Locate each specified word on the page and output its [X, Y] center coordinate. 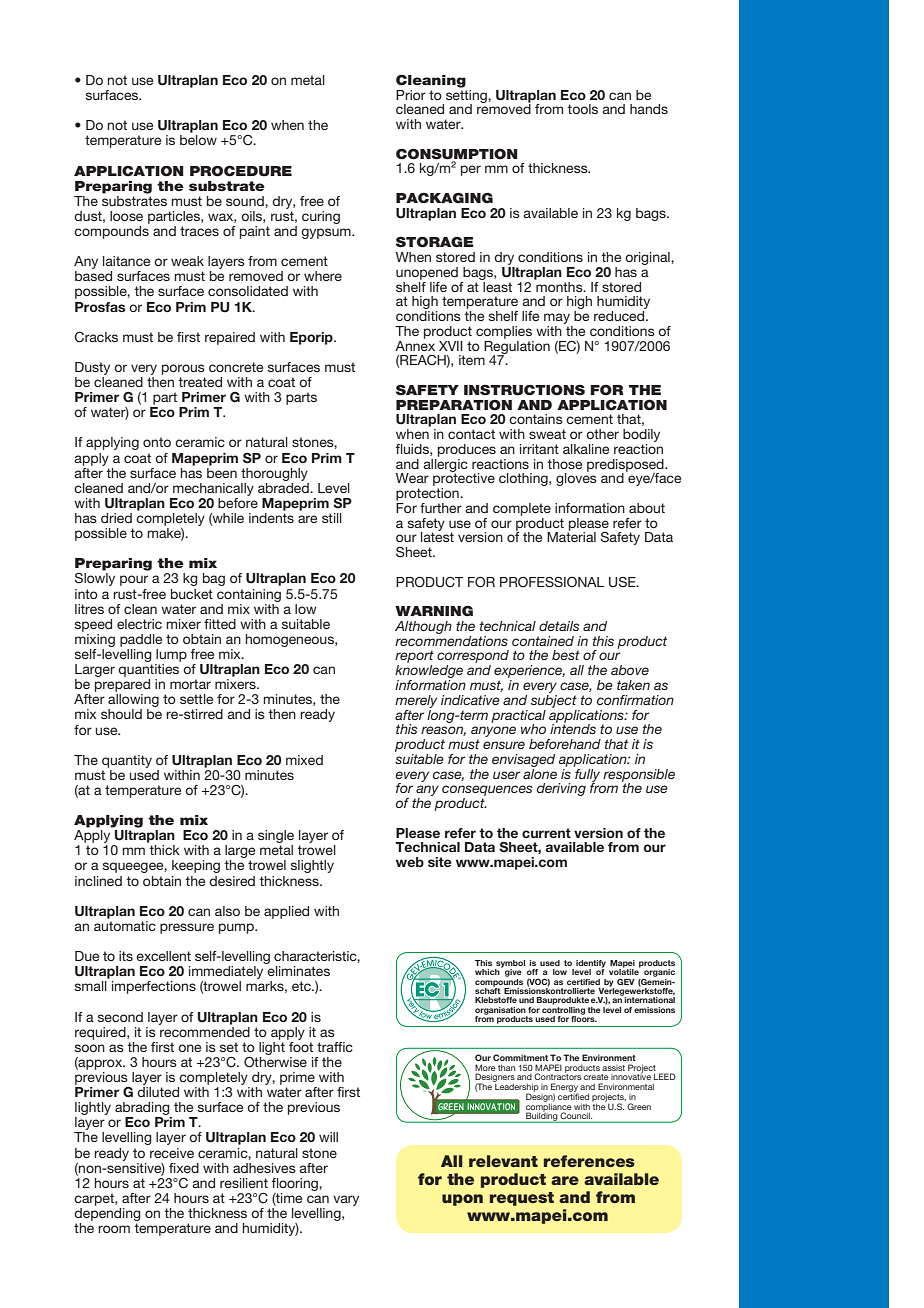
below [198, 140]
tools [582, 109]
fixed [184, 1168]
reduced [620, 316]
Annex [415, 344]
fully [586, 775]
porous [183, 369]
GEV [626, 982]
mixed [304, 760]
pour [134, 580]
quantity [127, 761]
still [332, 518]
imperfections [154, 987]
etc [302, 986]
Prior [411, 95]
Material [571, 536]
